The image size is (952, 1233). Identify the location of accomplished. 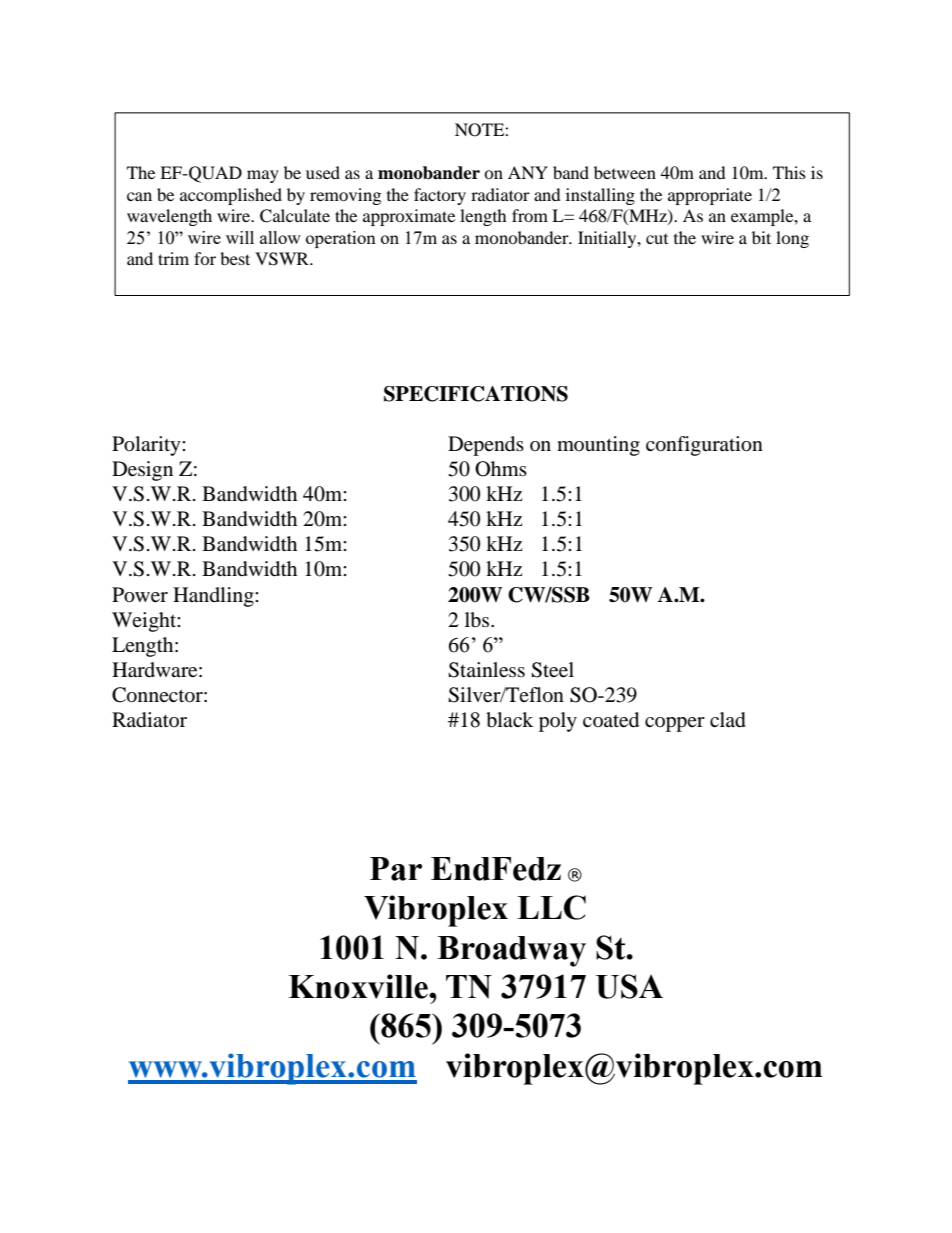
(231, 196).
